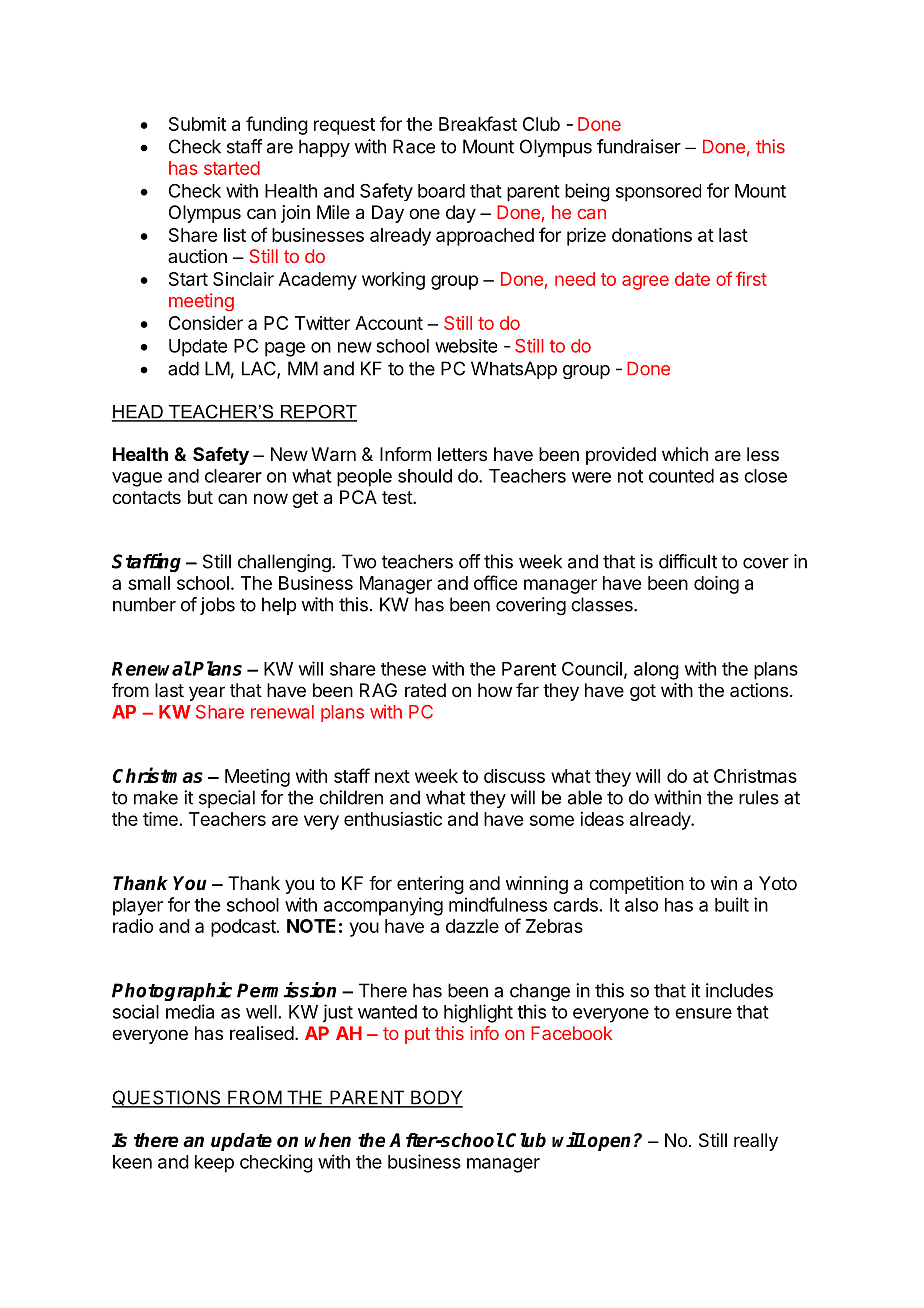  Describe the element at coordinates (403, 669) in the image. I see `these` at that location.
